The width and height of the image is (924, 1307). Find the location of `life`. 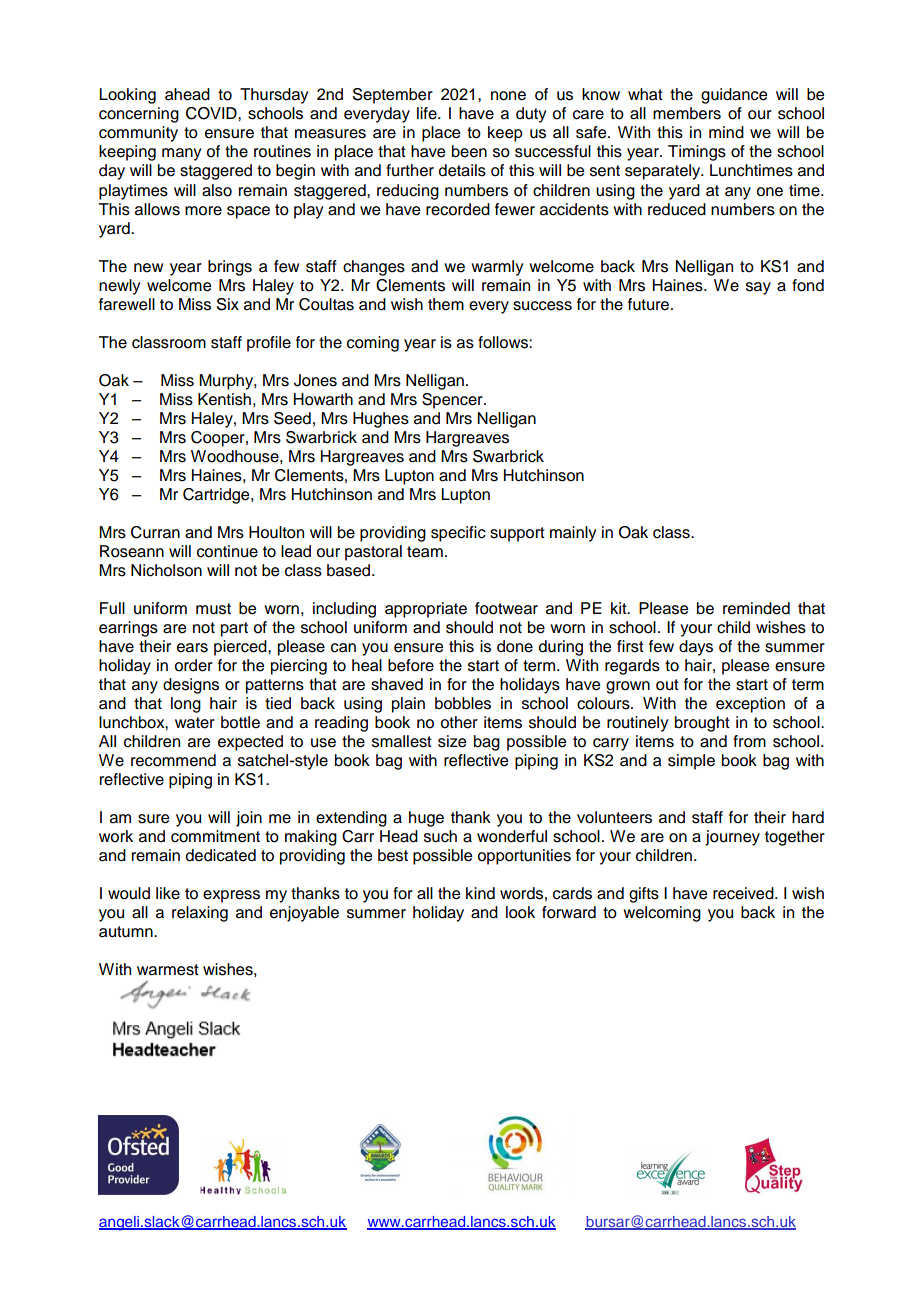

life is located at coordinates (428, 113).
